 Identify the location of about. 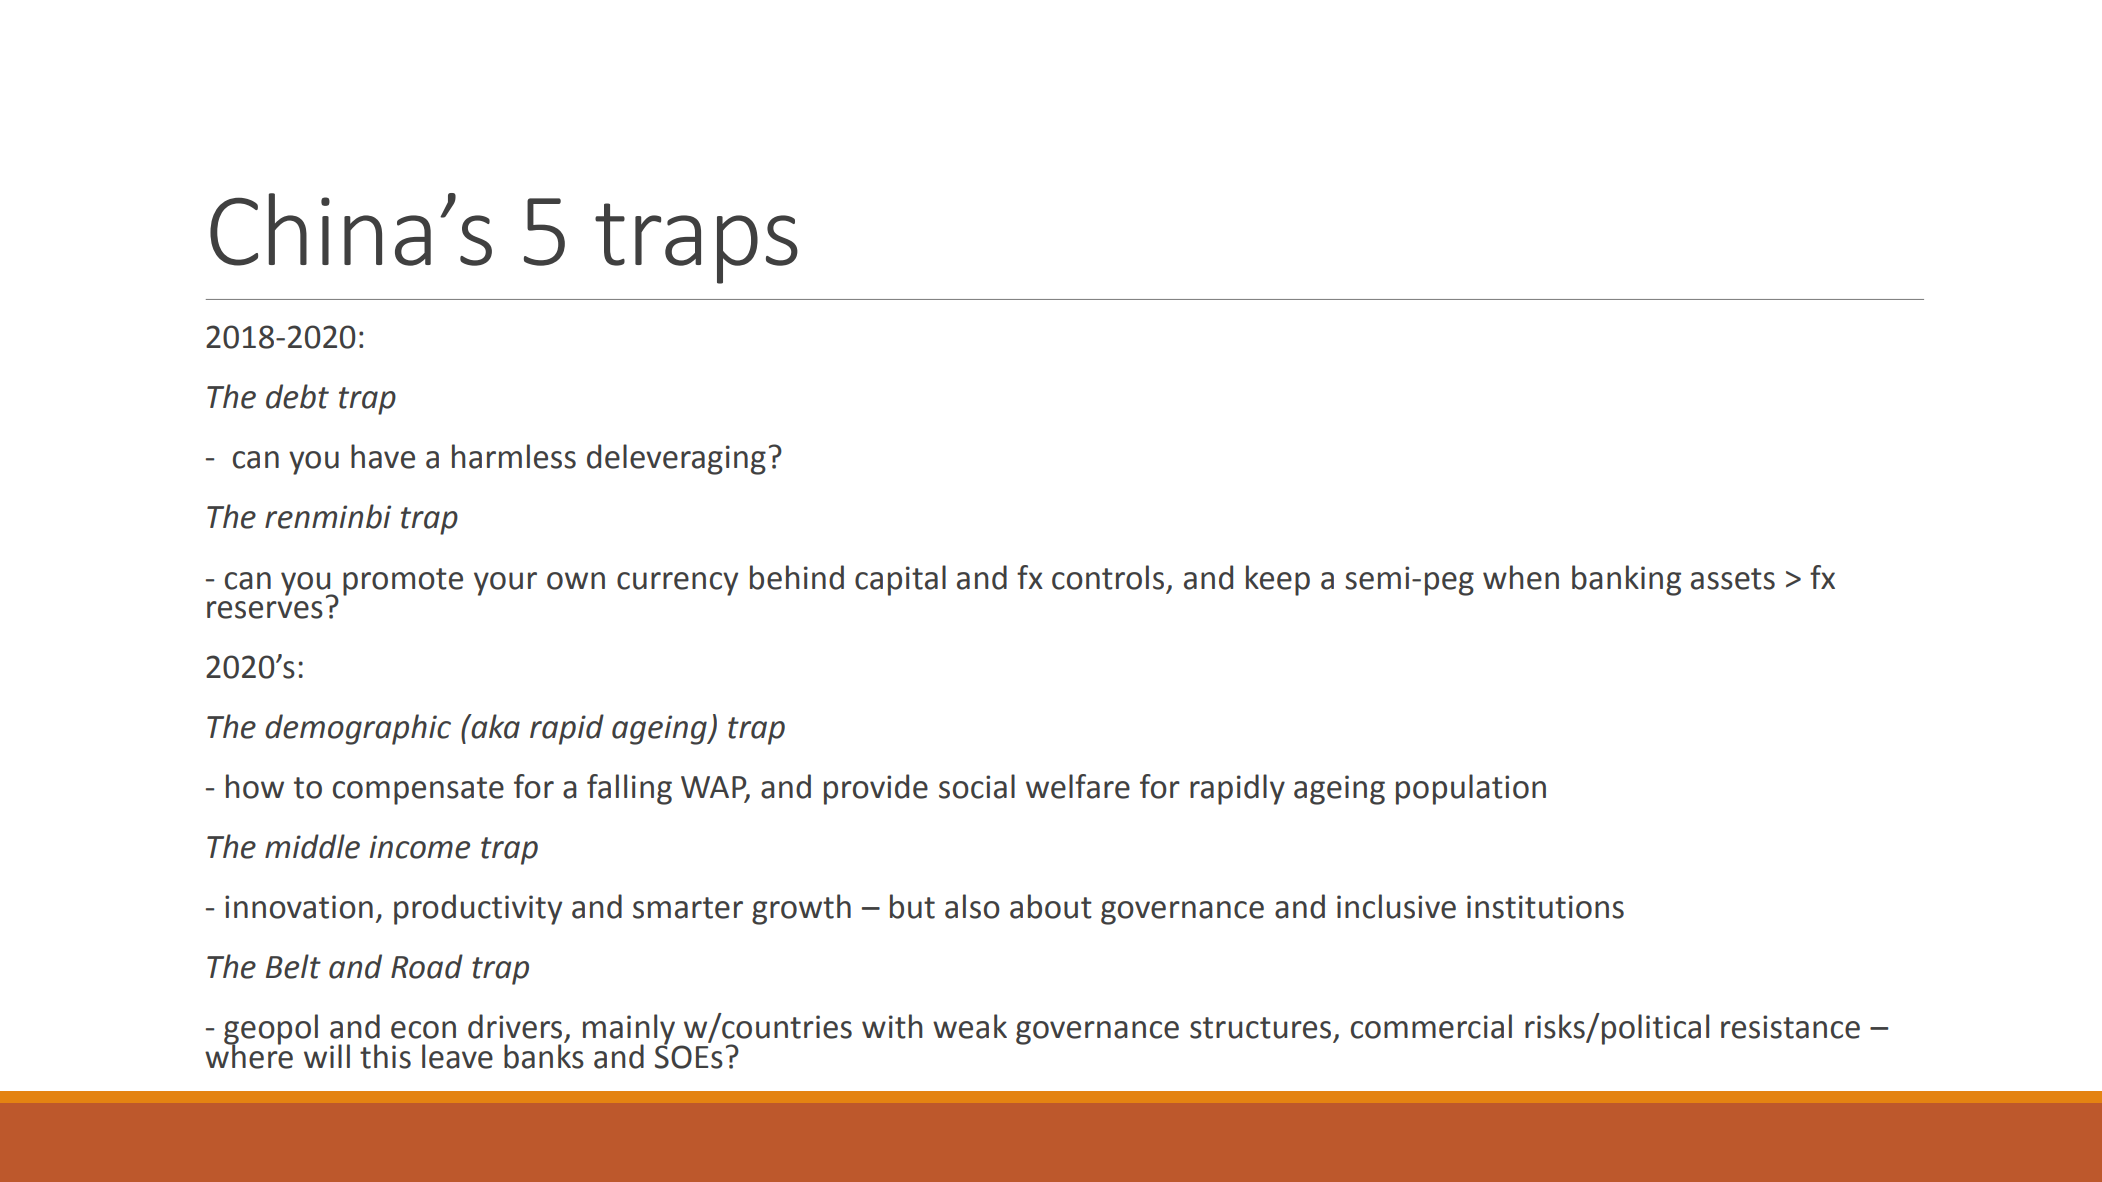
(1051, 906).
